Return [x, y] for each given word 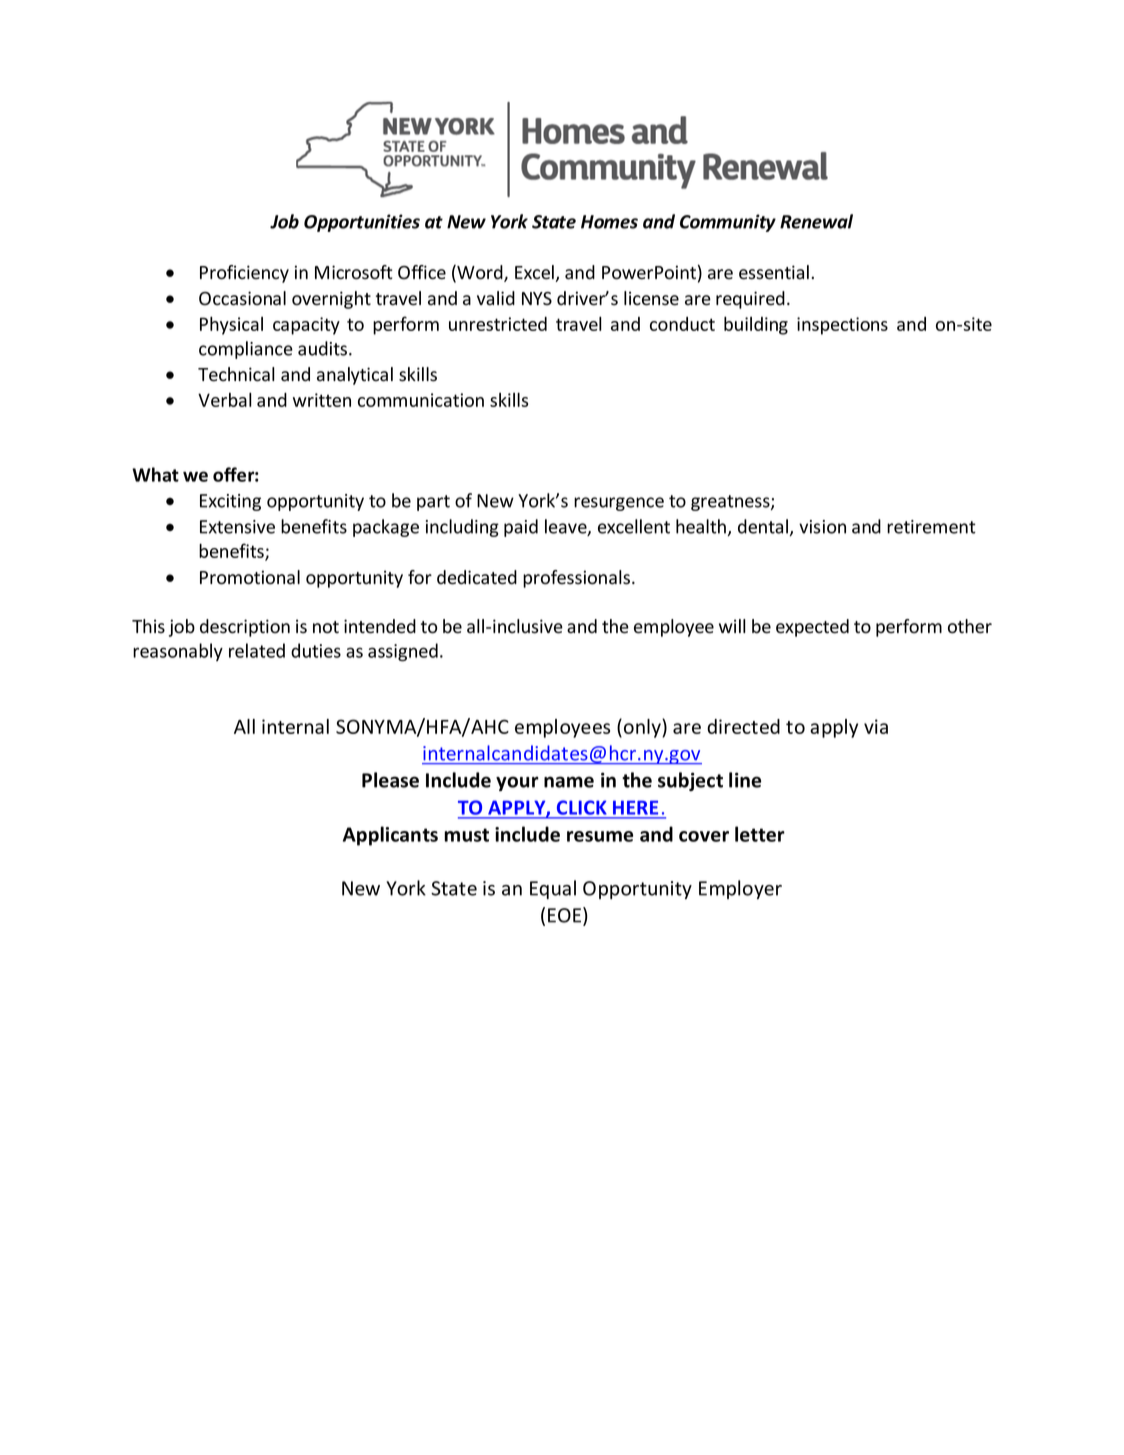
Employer [740, 889]
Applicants [390, 836]
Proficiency [244, 274]
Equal [553, 889]
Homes [609, 222]
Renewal [816, 221]
